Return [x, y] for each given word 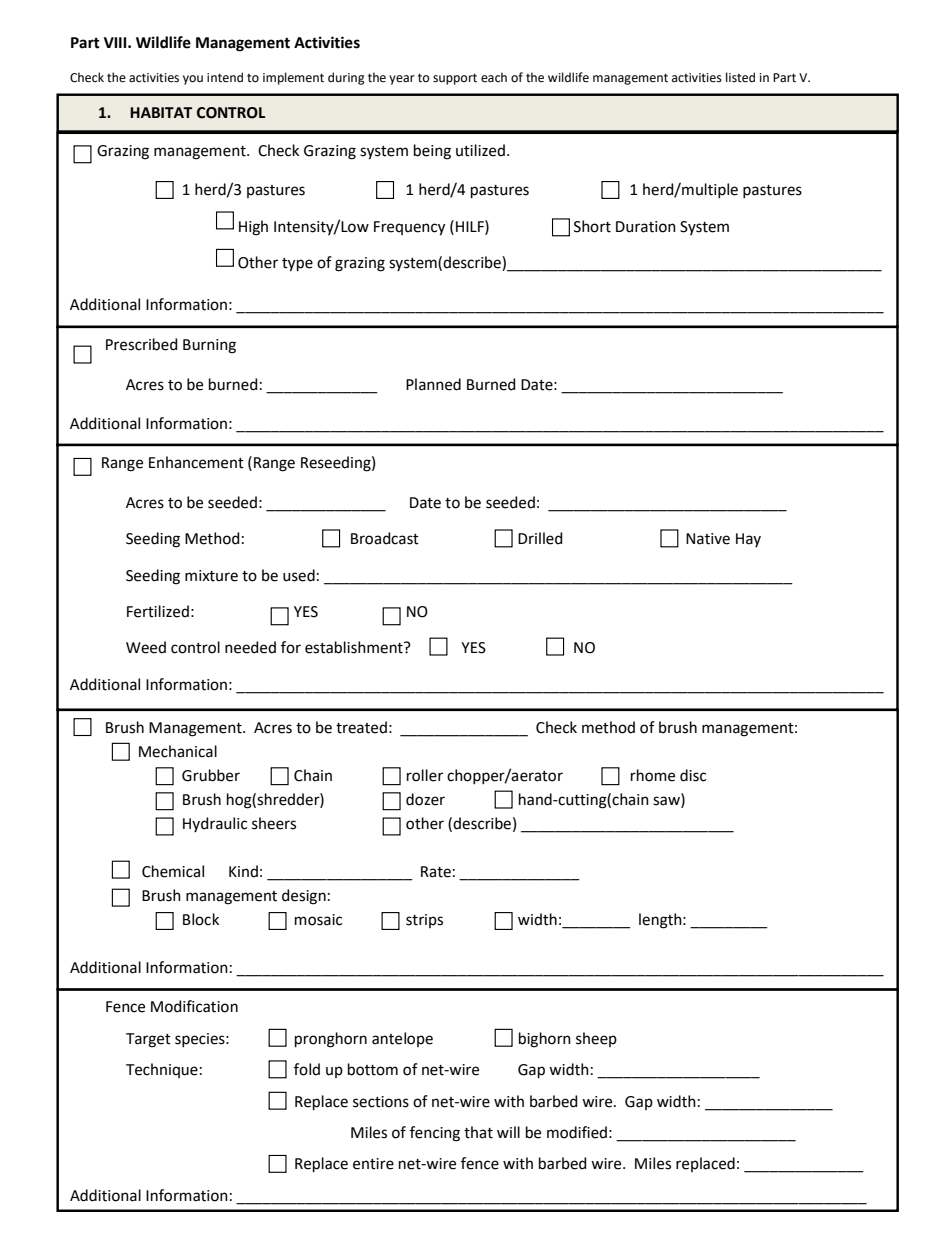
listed [740, 77]
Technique [162, 1070]
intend [225, 77]
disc [693, 775]
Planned [433, 384]
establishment [355, 647]
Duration [646, 227]
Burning [209, 346]
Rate [436, 872]
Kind [243, 871]
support [455, 79]
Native [708, 539]
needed [250, 647]
